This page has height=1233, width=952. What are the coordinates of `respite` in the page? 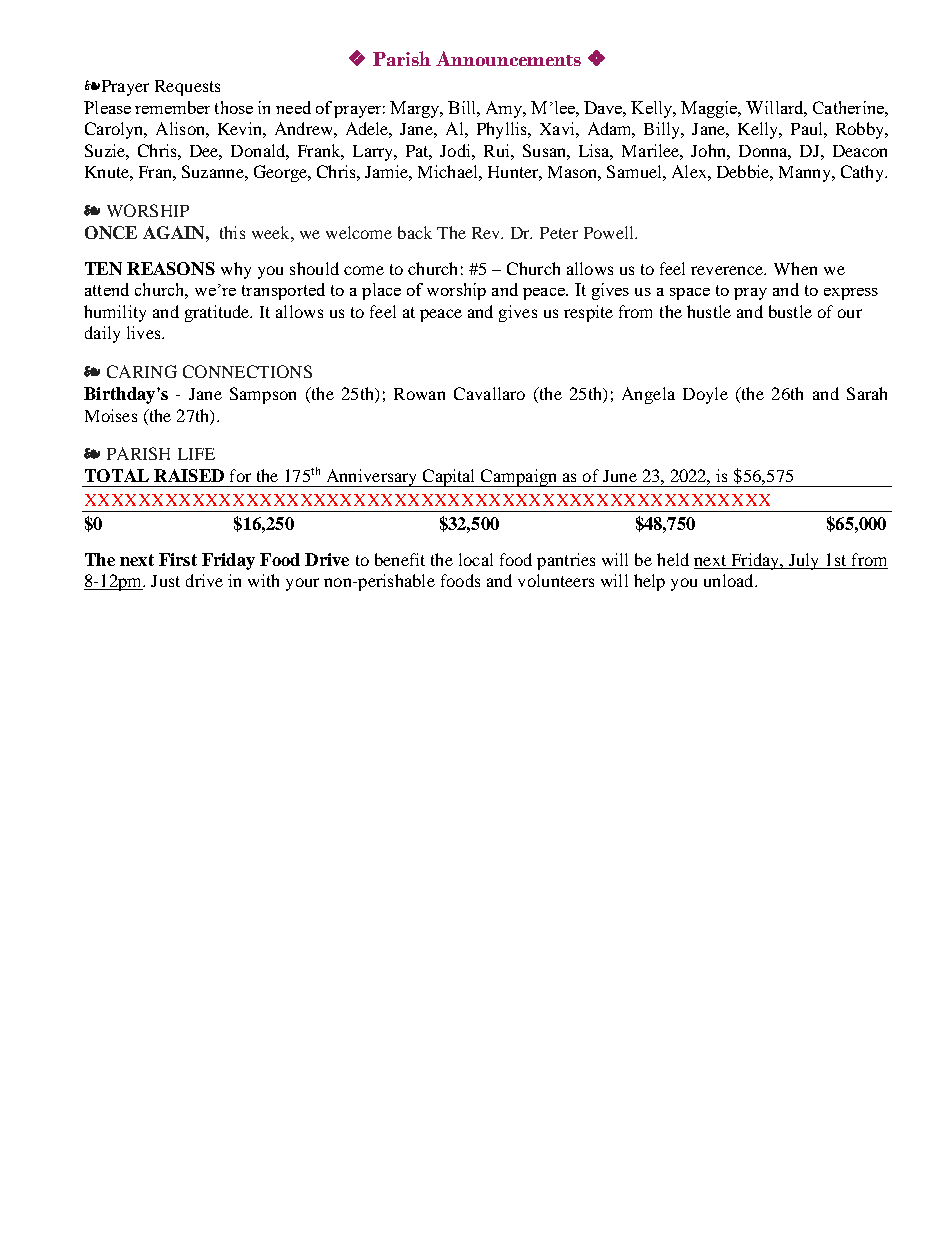 It's located at (588, 313).
